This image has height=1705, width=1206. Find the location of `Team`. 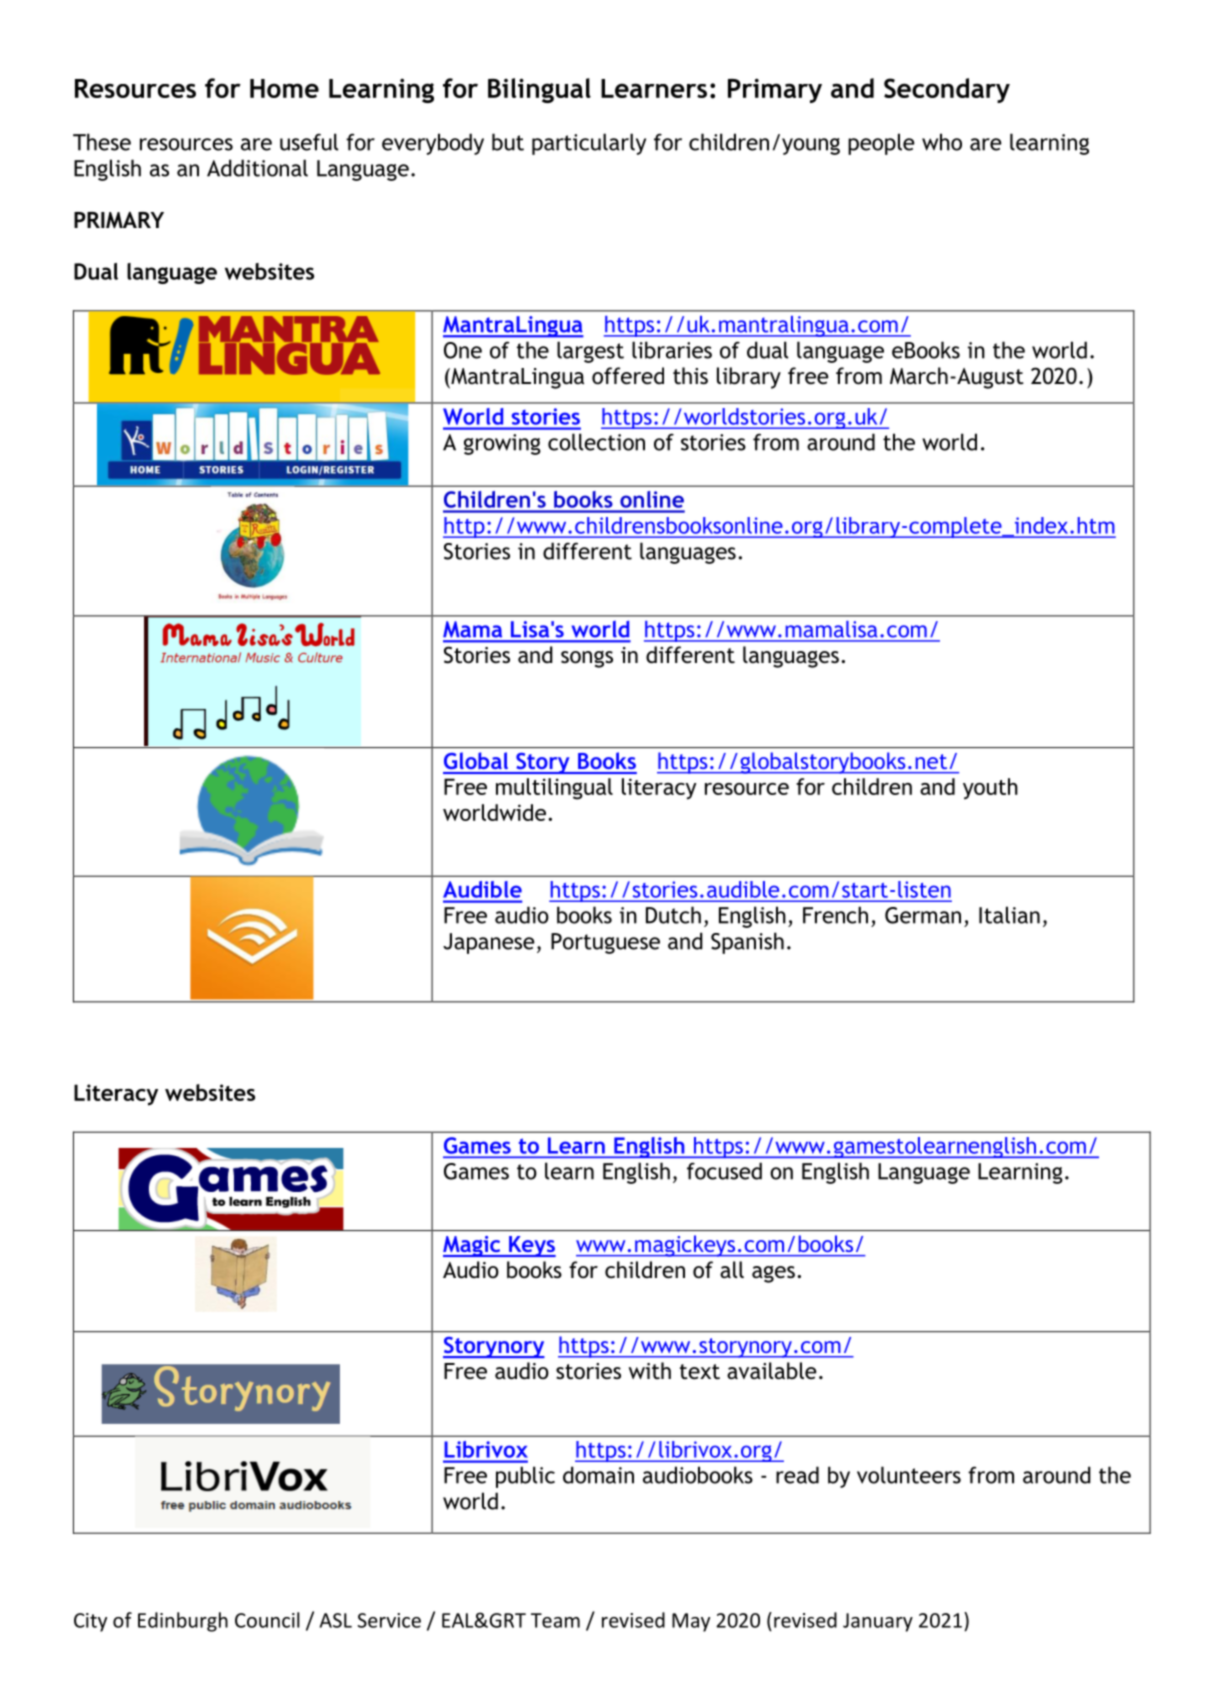

Team is located at coordinates (555, 1620).
